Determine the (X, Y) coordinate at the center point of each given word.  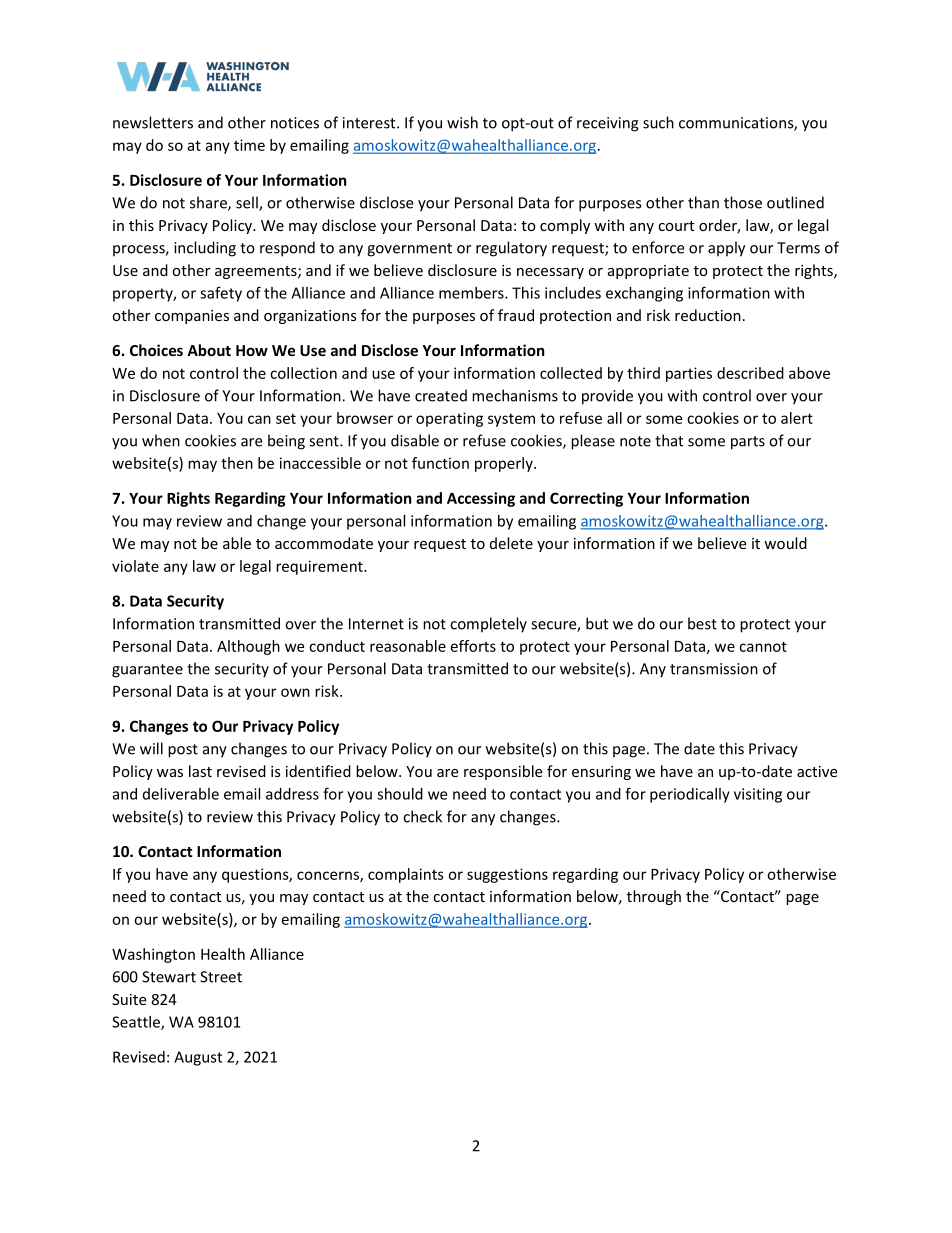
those (743, 202)
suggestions (507, 875)
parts (748, 443)
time (249, 145)
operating (449, 419)
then (237, 463)
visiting (758, 795)
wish (462, 122)
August (198, 1058)
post (183, 751)
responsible (503, 772)
